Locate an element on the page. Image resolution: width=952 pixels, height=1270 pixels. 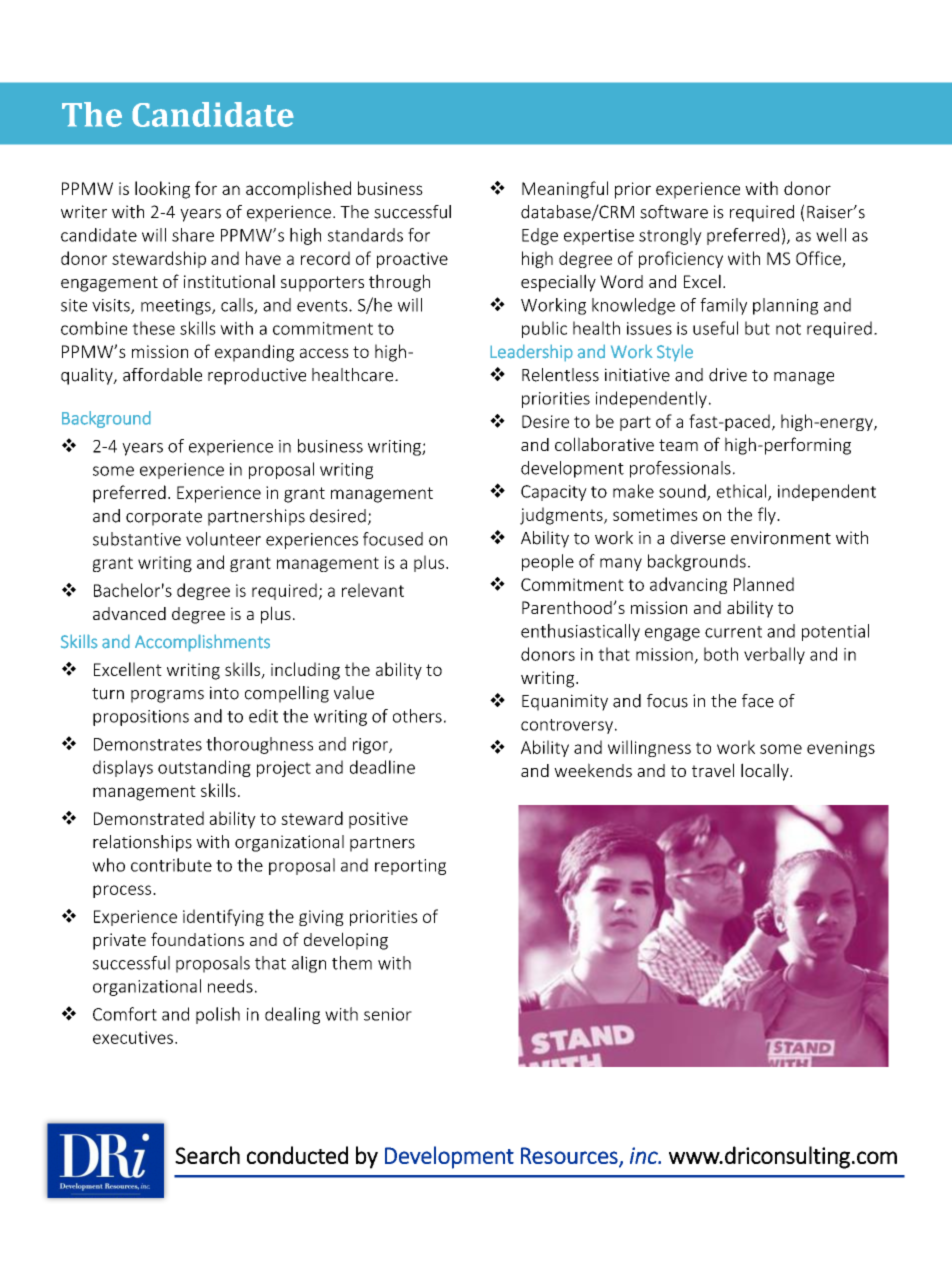
Resources is located at coordinates (570, 1156).
